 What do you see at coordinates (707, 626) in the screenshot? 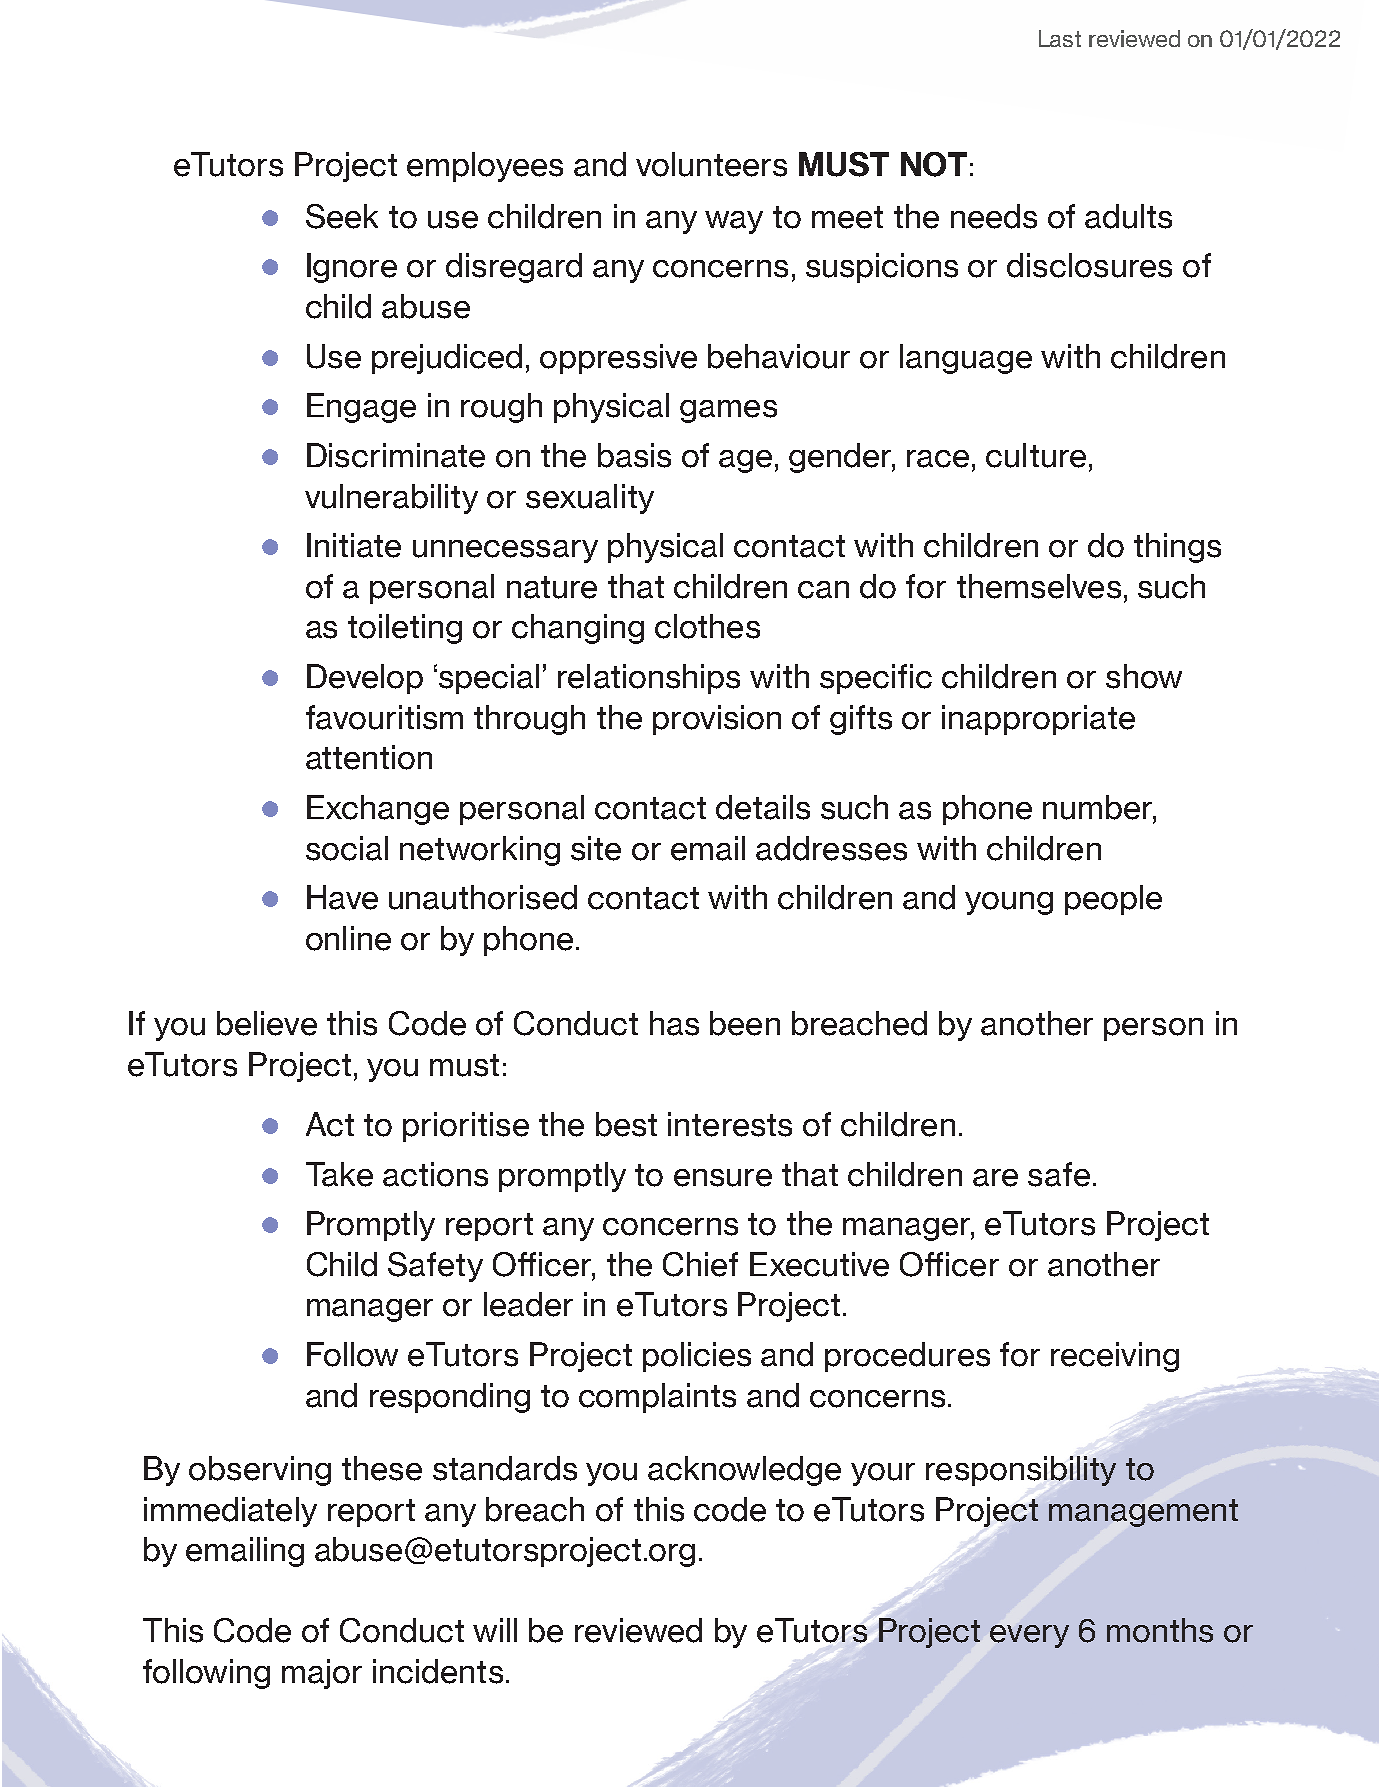
I see `clothes` at bounding box center [707, 626].
